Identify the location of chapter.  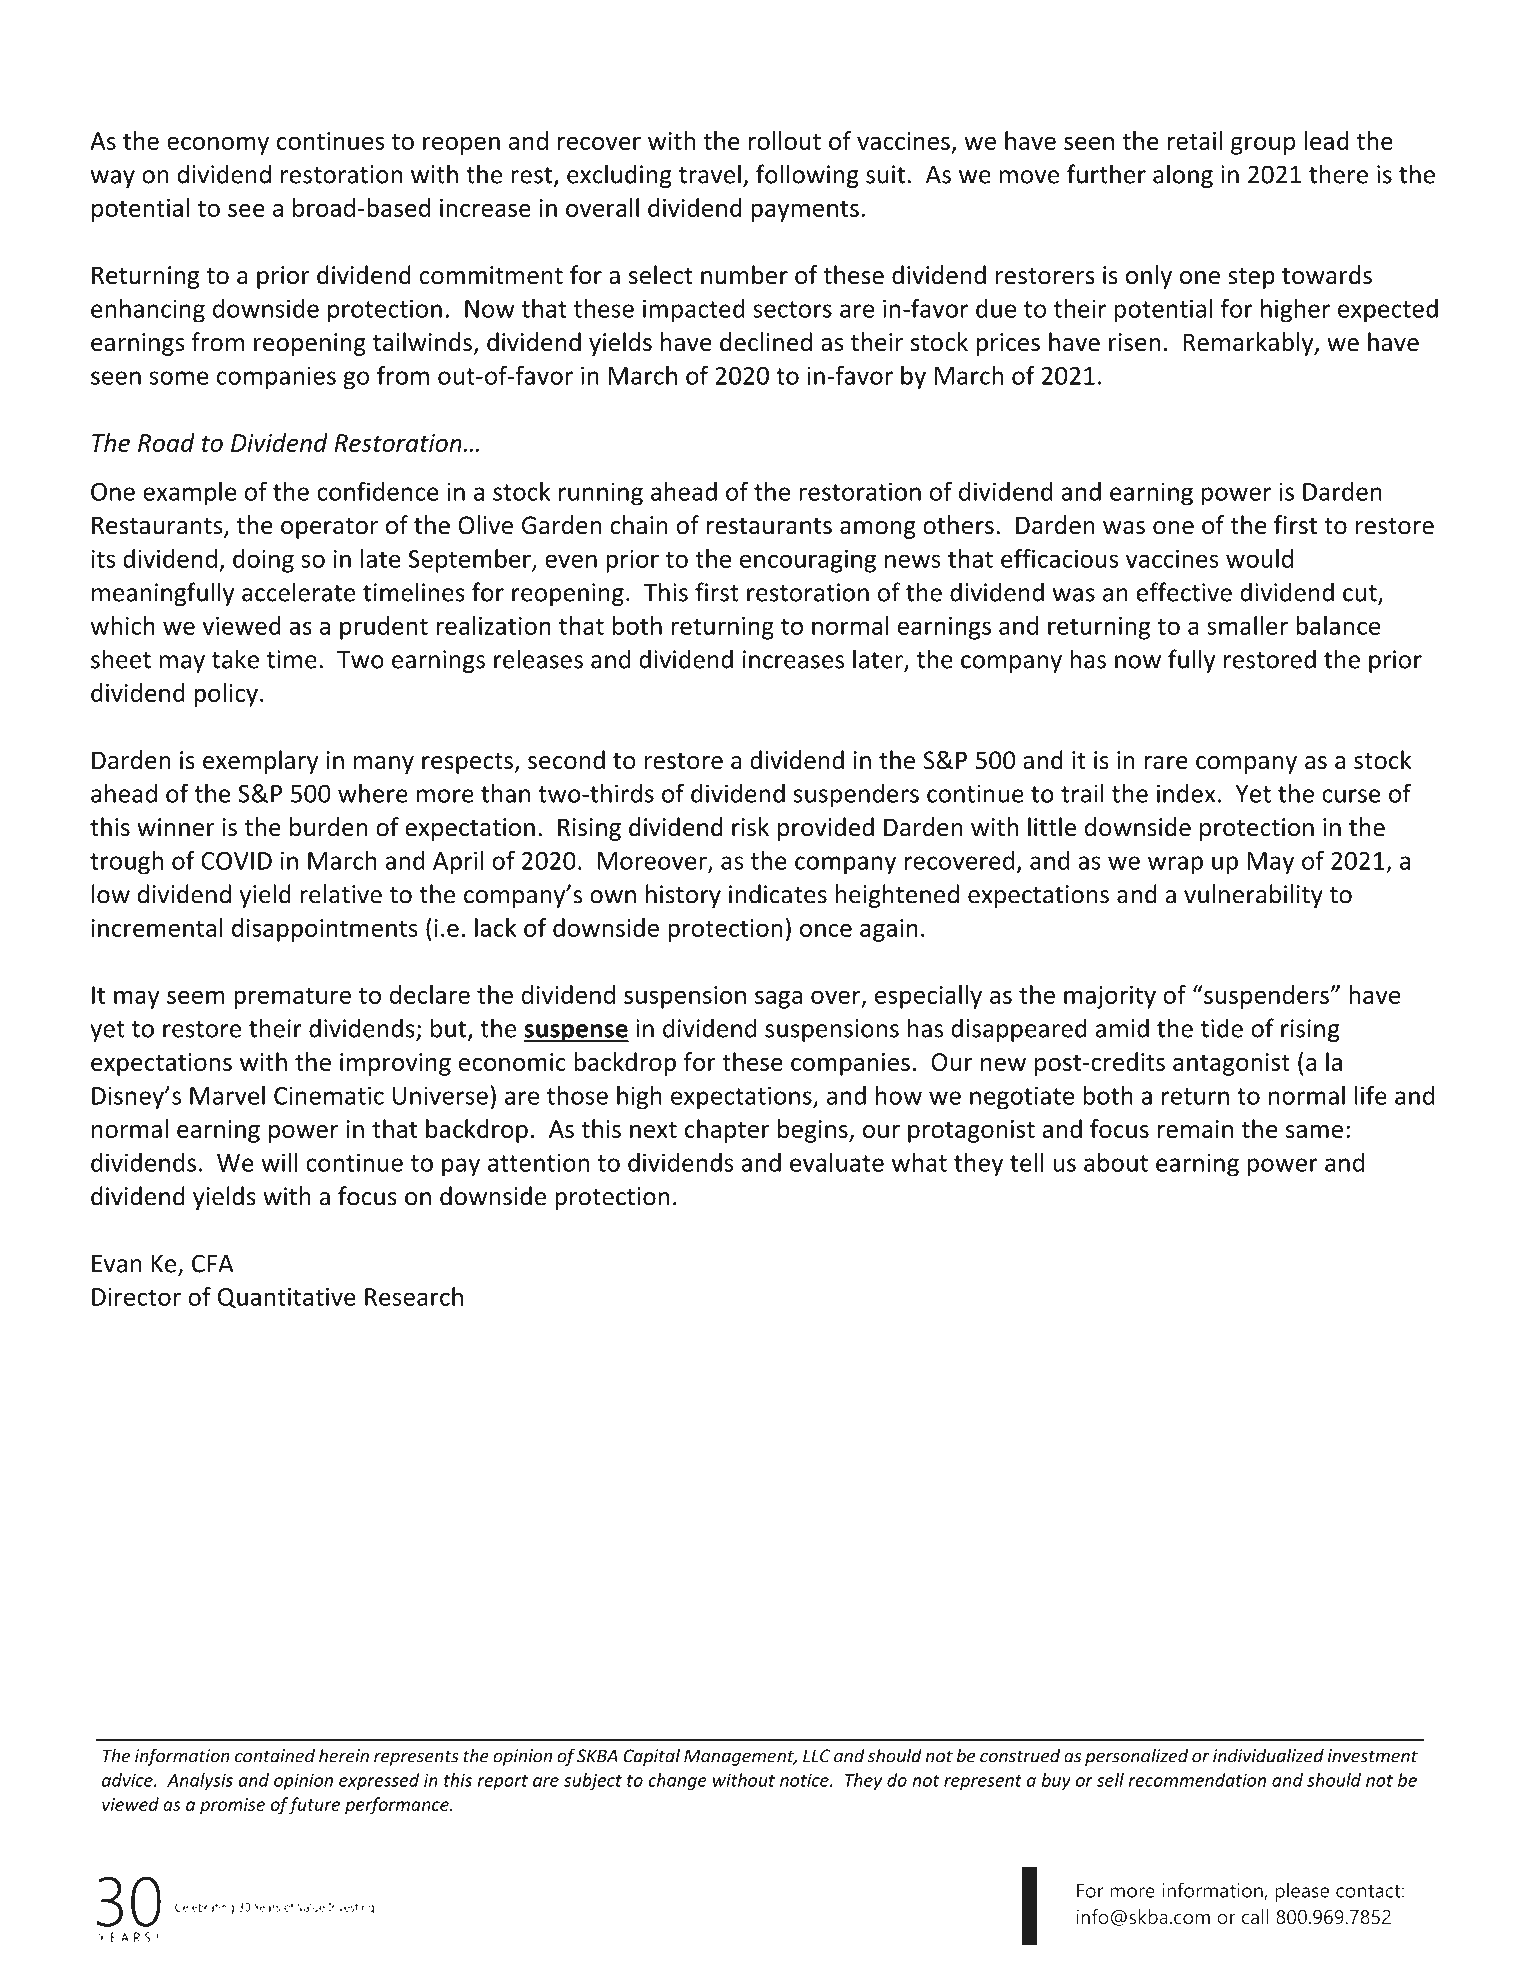
(727, 1131).
